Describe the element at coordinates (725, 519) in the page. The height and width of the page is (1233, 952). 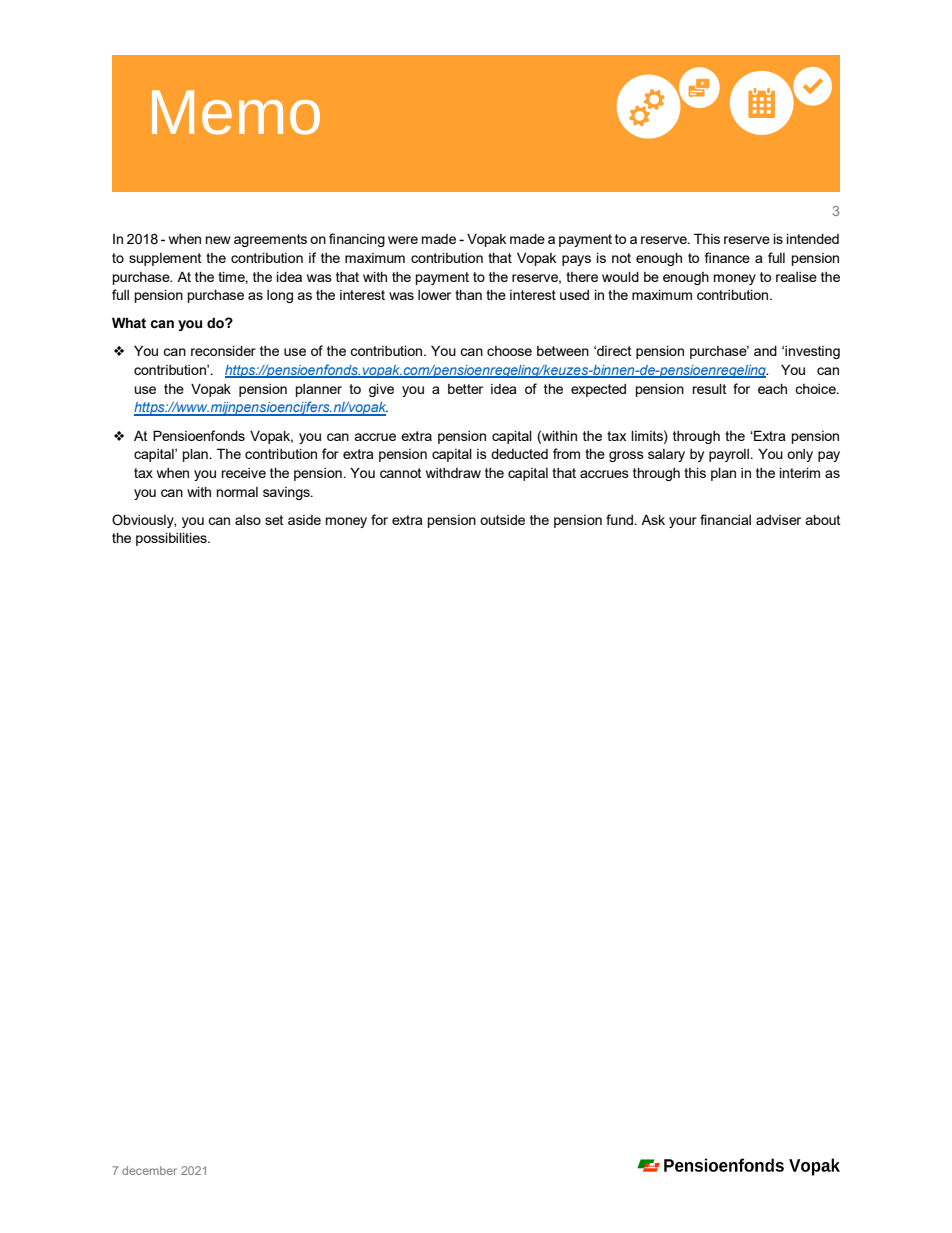
I see `financial` at that location.
